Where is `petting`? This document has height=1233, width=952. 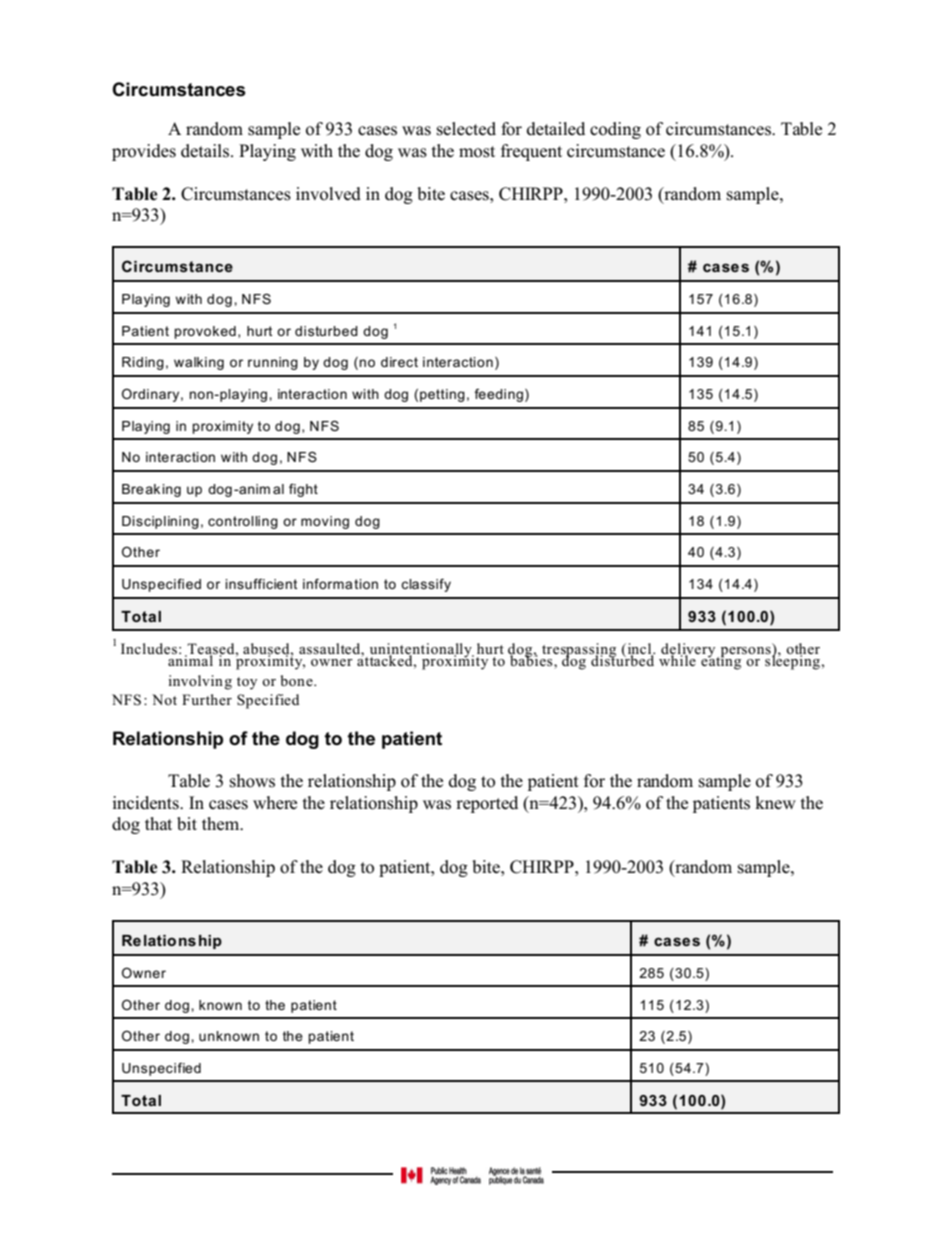 petting is located at coordinates (442, 395).
